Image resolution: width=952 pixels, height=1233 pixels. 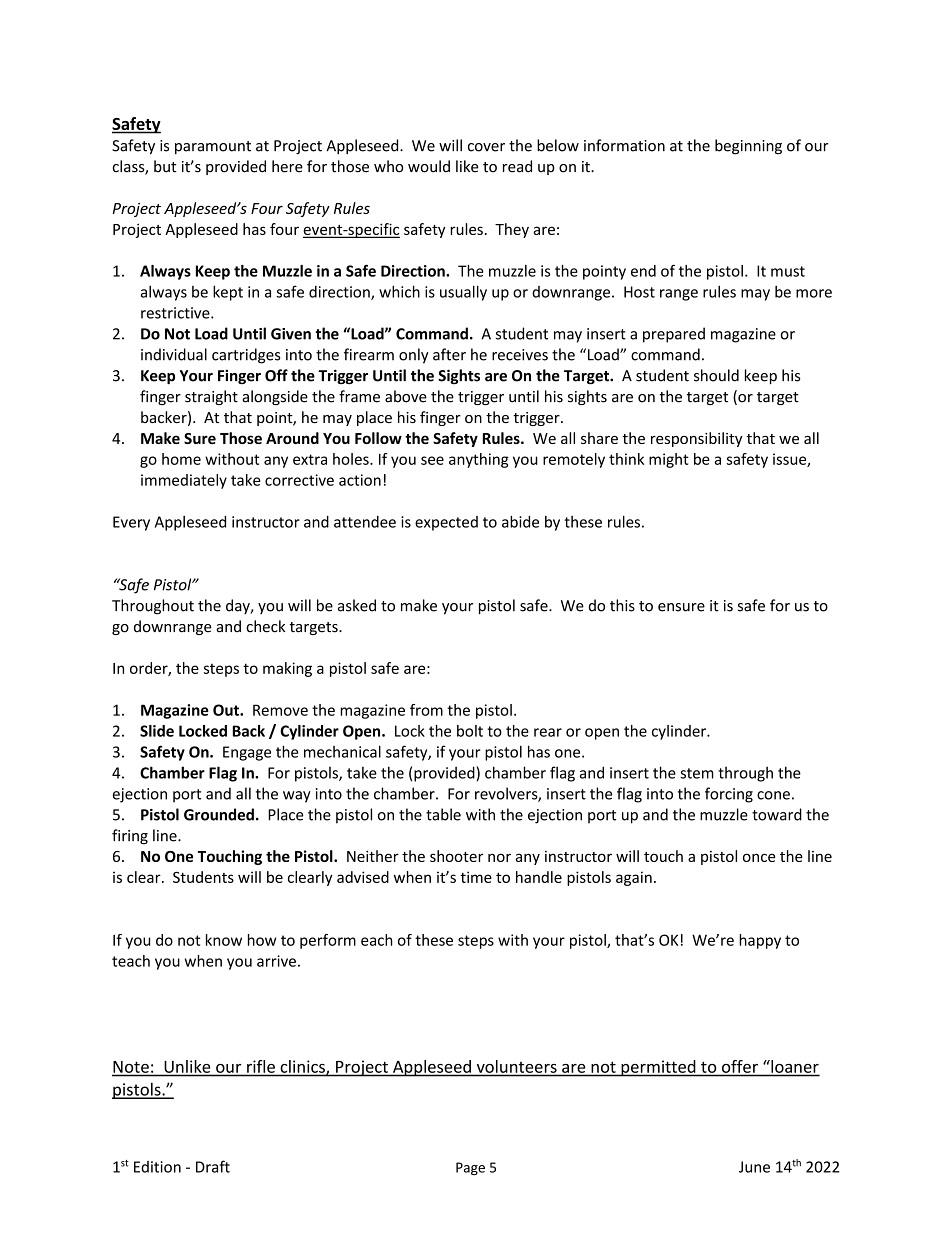 I want to click on this, so click(x=622, y=605).
